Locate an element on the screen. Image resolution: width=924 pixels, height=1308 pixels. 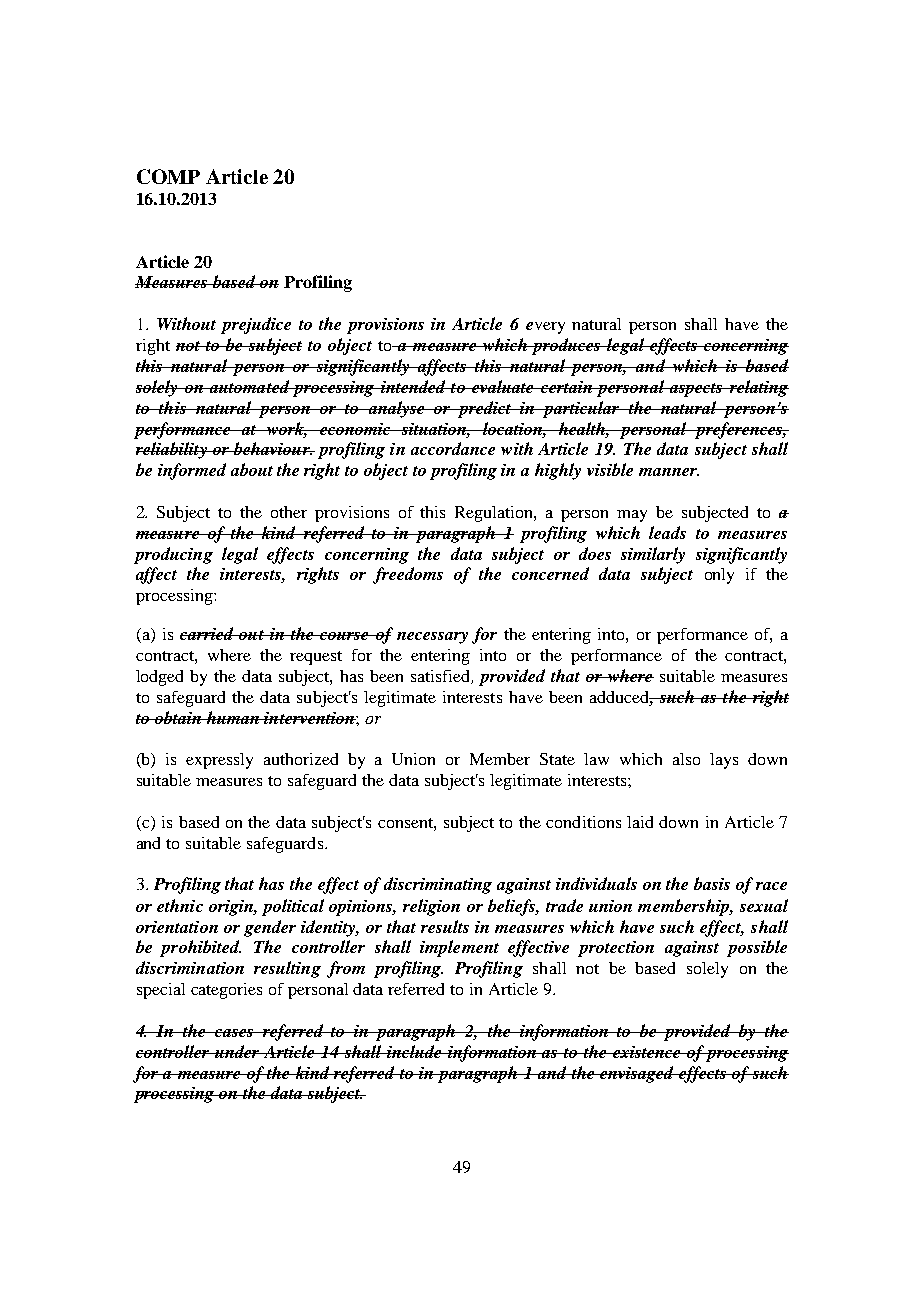
include is located at coordinates (414, 1051).
